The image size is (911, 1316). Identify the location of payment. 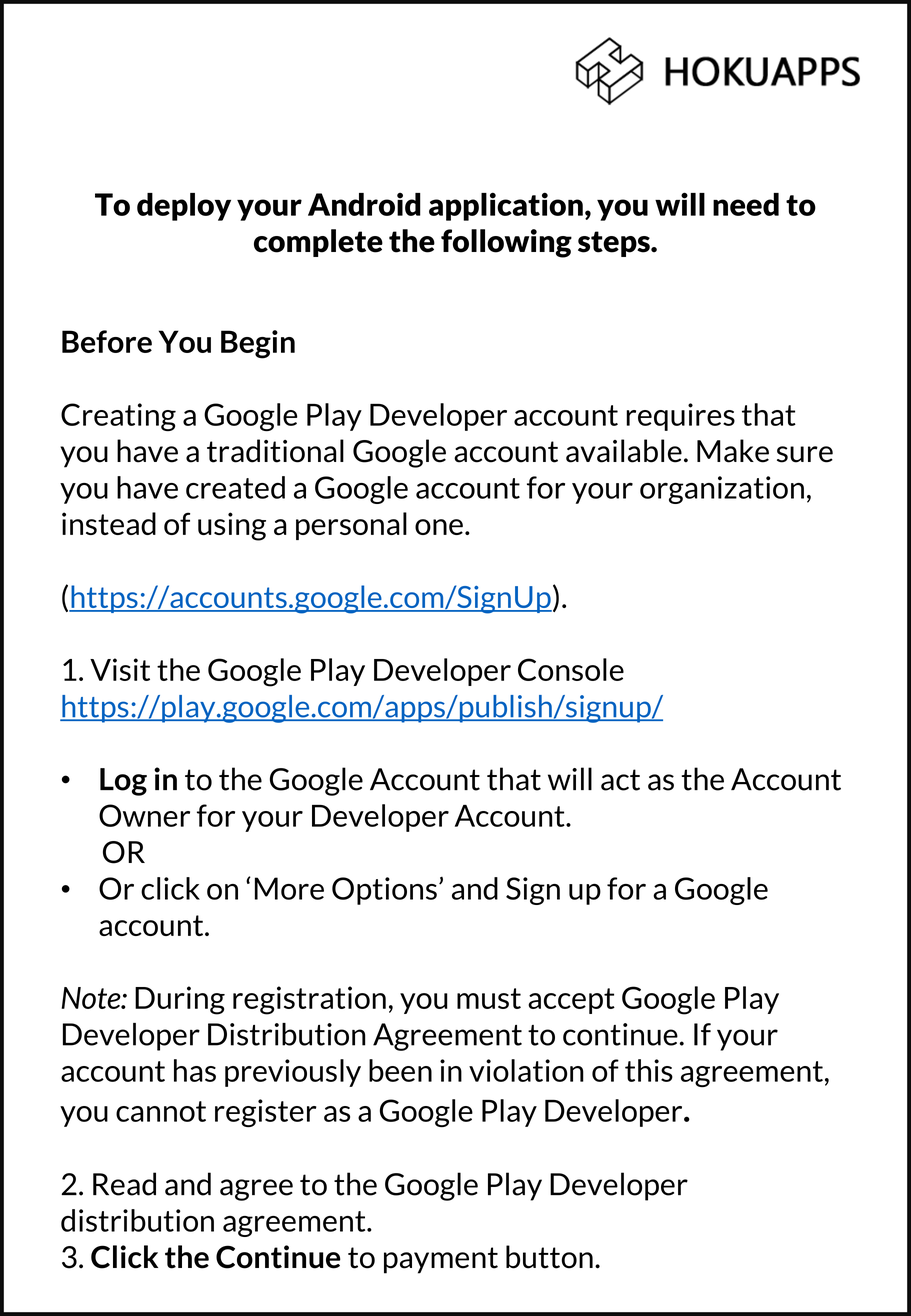
(441, 1260).
